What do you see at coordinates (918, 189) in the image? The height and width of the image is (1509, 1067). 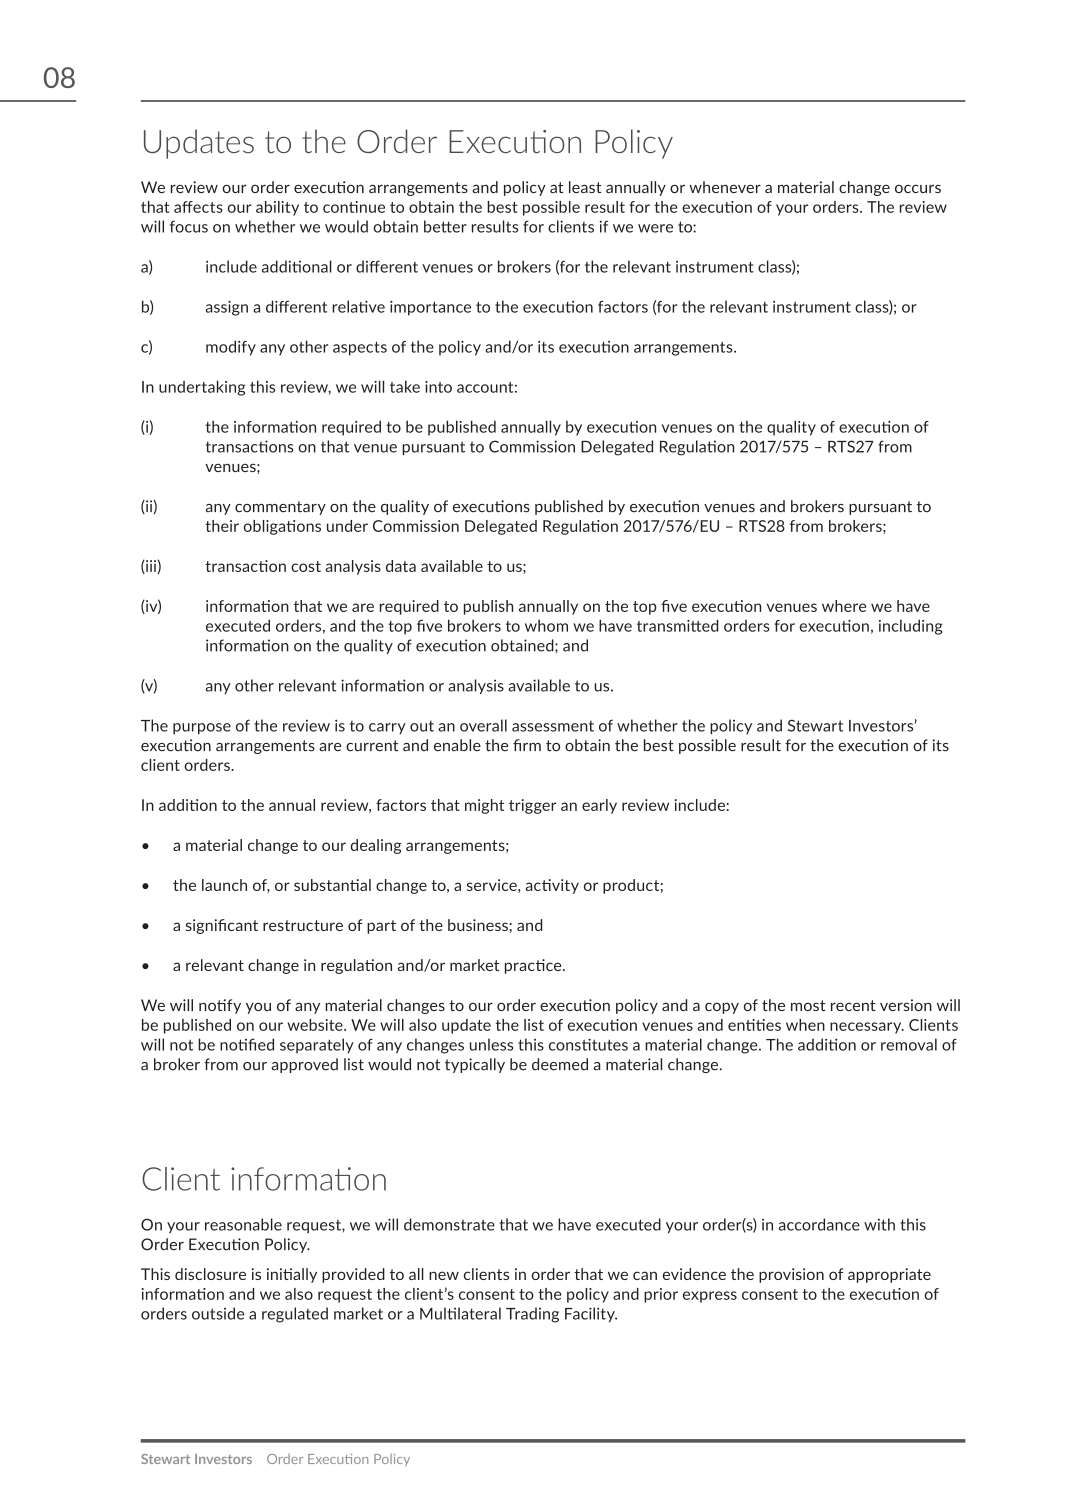 I see `occurs` at bounding box center [918, 189].
